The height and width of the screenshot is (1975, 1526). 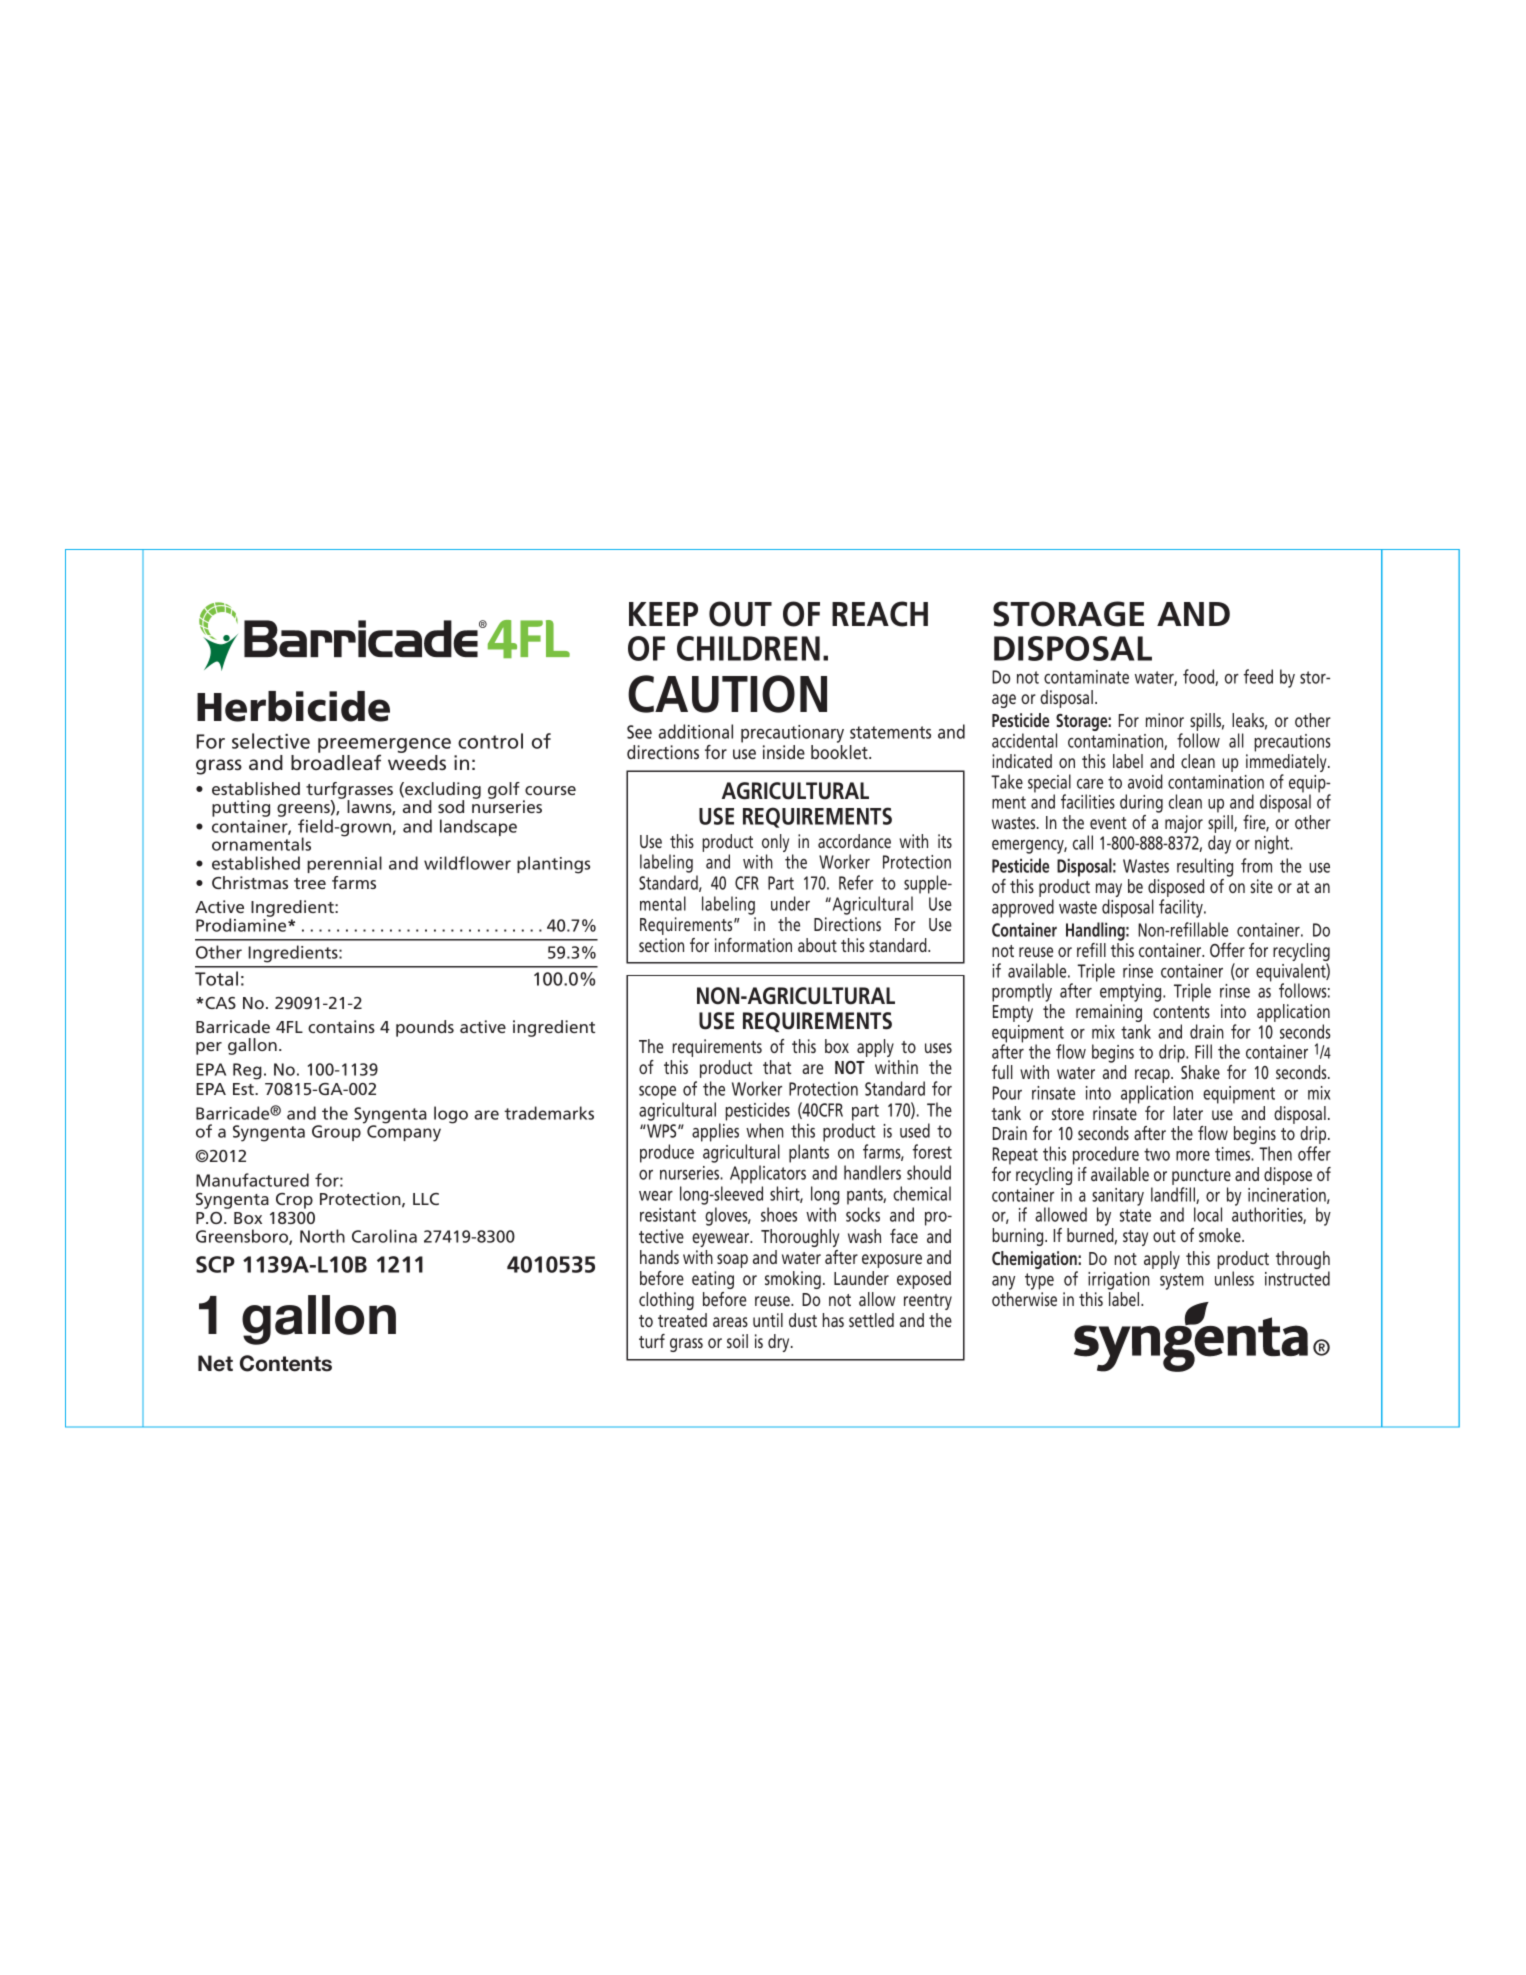 I want to click on feed, so click(x=1258, y=676).
